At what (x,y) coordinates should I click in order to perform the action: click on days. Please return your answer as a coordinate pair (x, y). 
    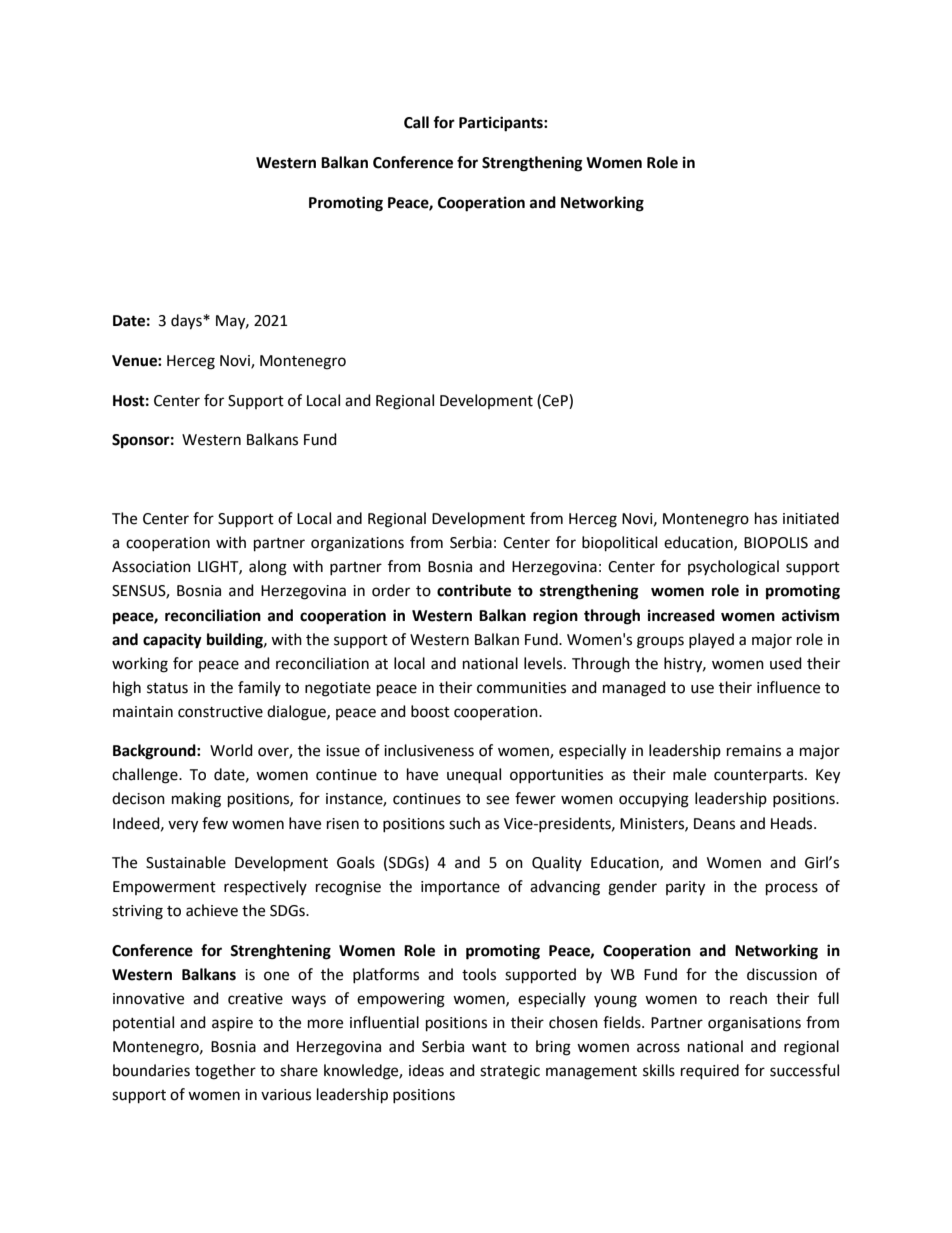
    Looking at the image, I should click on (187, 322).
